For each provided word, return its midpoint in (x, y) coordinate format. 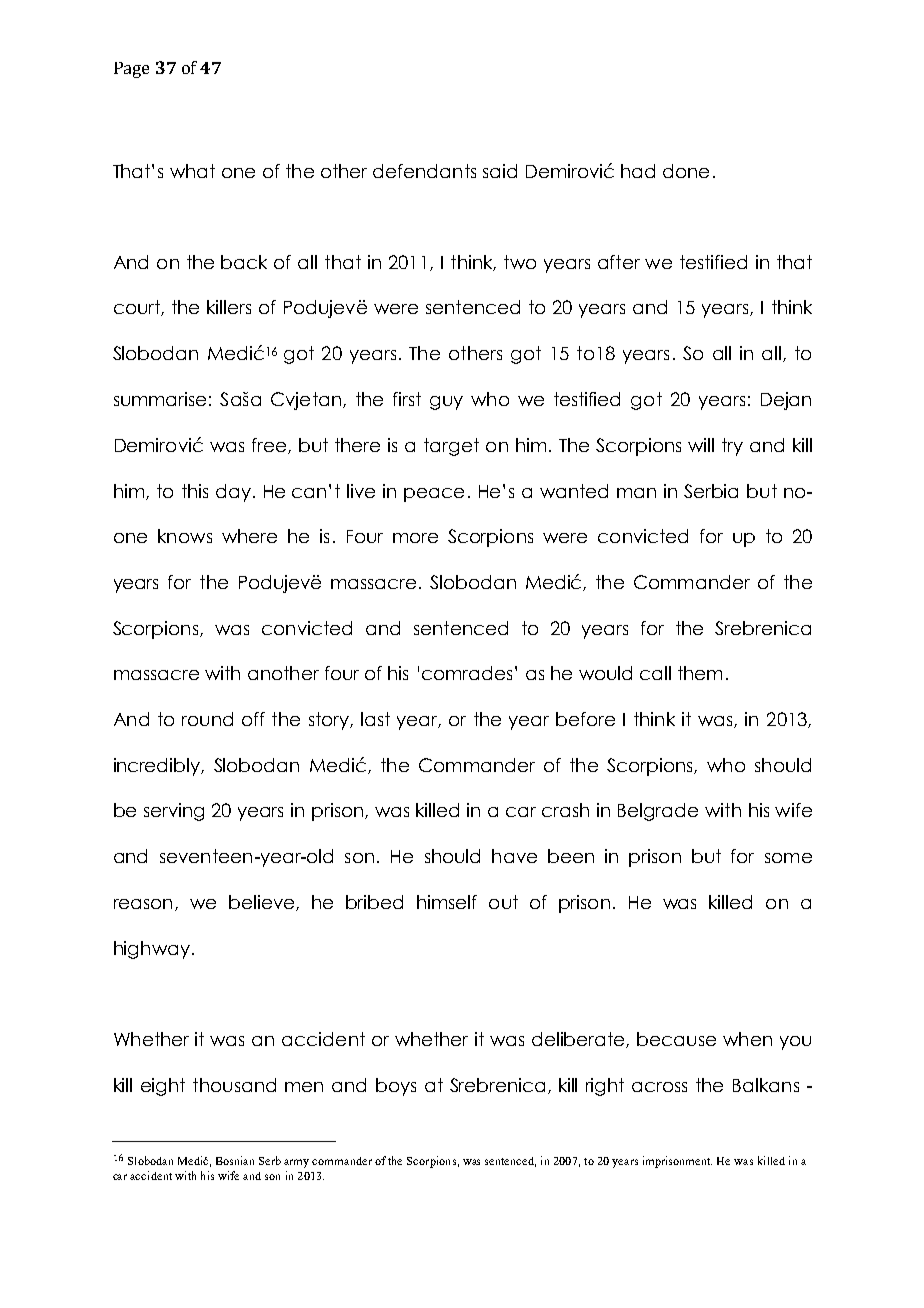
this (195, 491)
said (500, 171)
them (700, 673)
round (207, 719)
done (686, 171)
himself (447, 902)
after (619, 262)
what (192, 171)
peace (434, 495)
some (788, 858)
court (138, 308)
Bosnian (235, 1160)
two (520, 262)
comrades (467, 673)
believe (263, 903)
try (732, 447)
